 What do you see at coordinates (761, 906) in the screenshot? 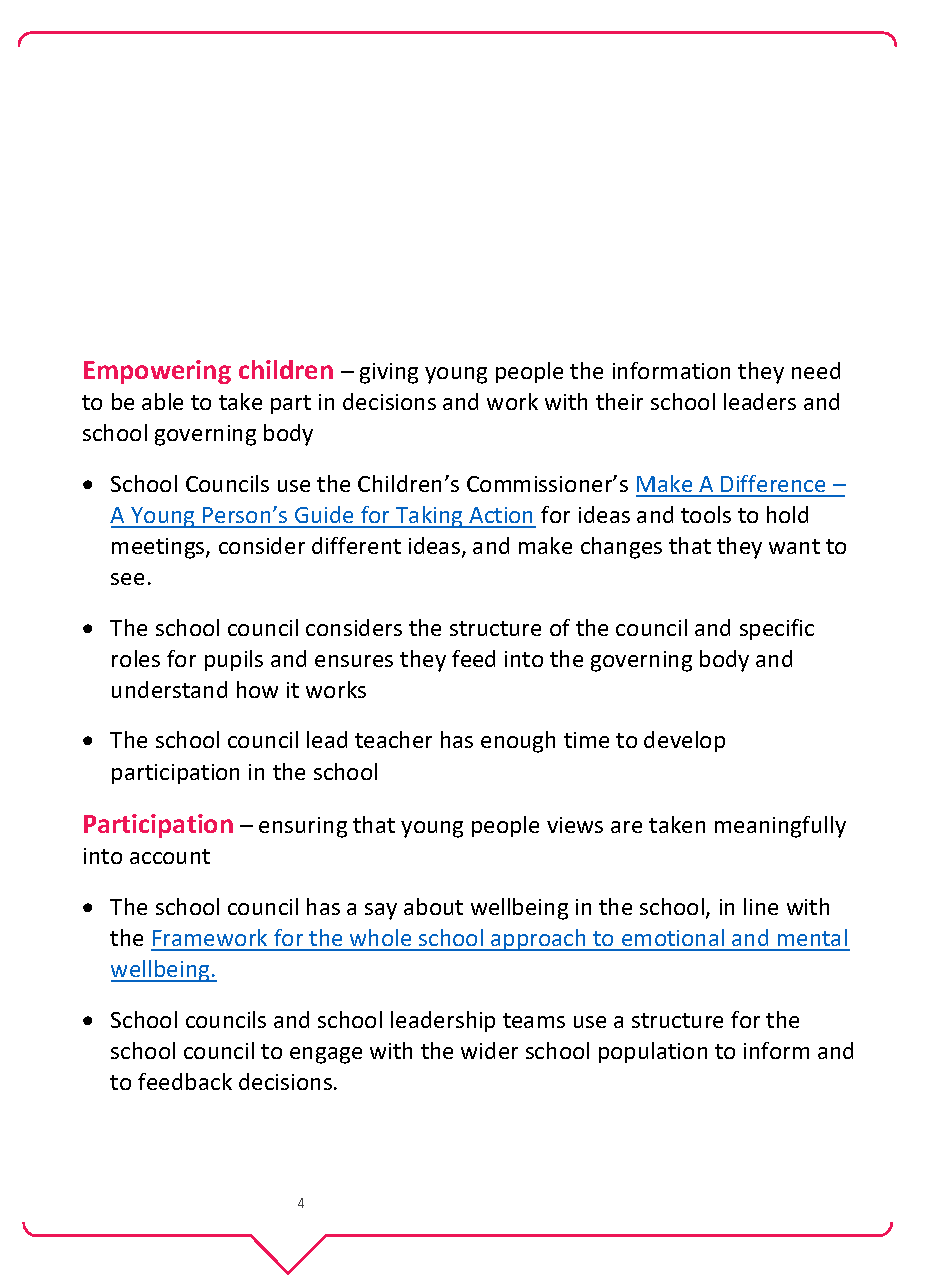
I see `line` at bounding box center [761, 906].
